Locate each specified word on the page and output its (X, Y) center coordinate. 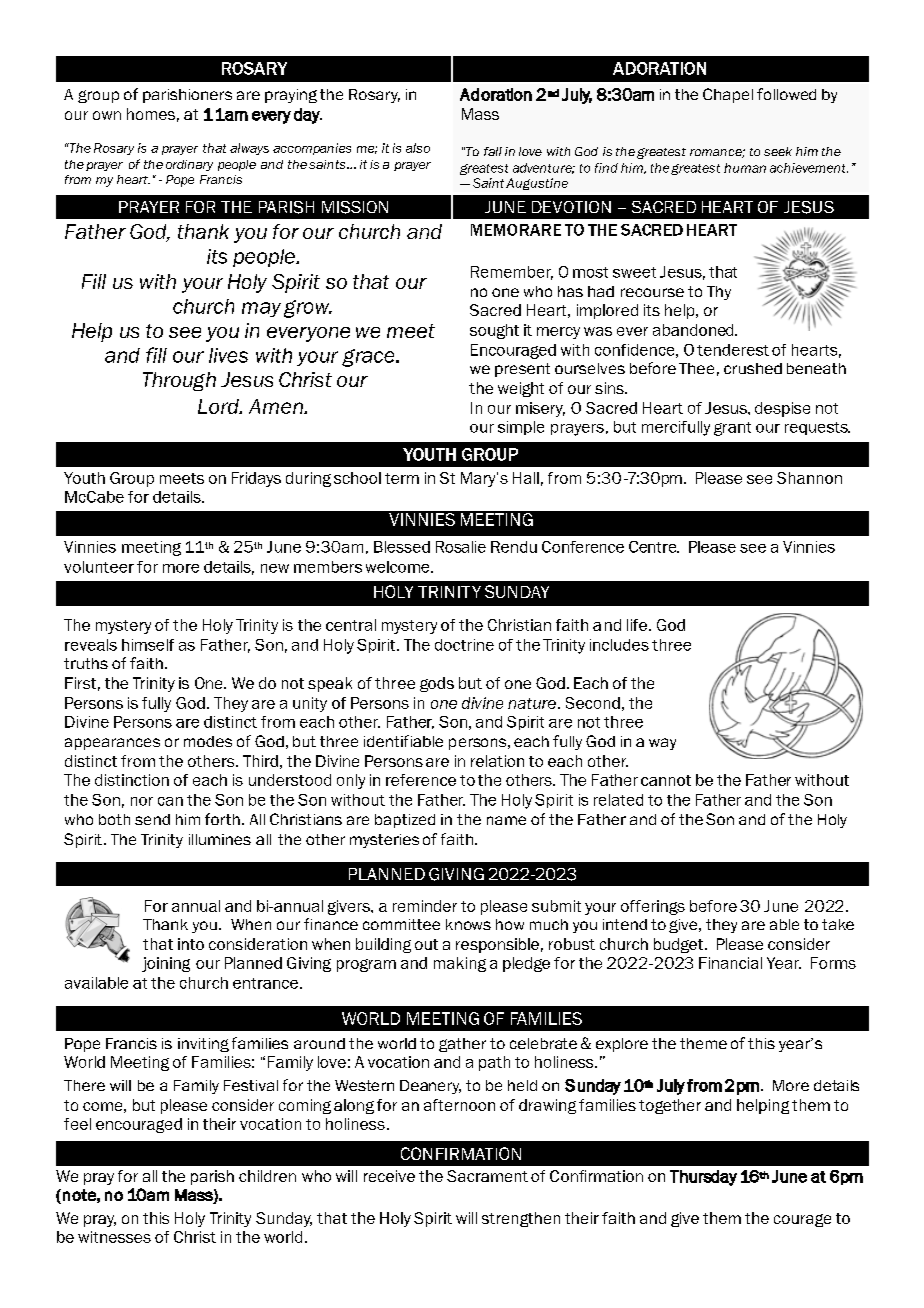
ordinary (189, 165)
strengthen (521, 1219)
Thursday (703, 1178)
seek (778, 151)
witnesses (114, 1237)
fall (493, 151)
